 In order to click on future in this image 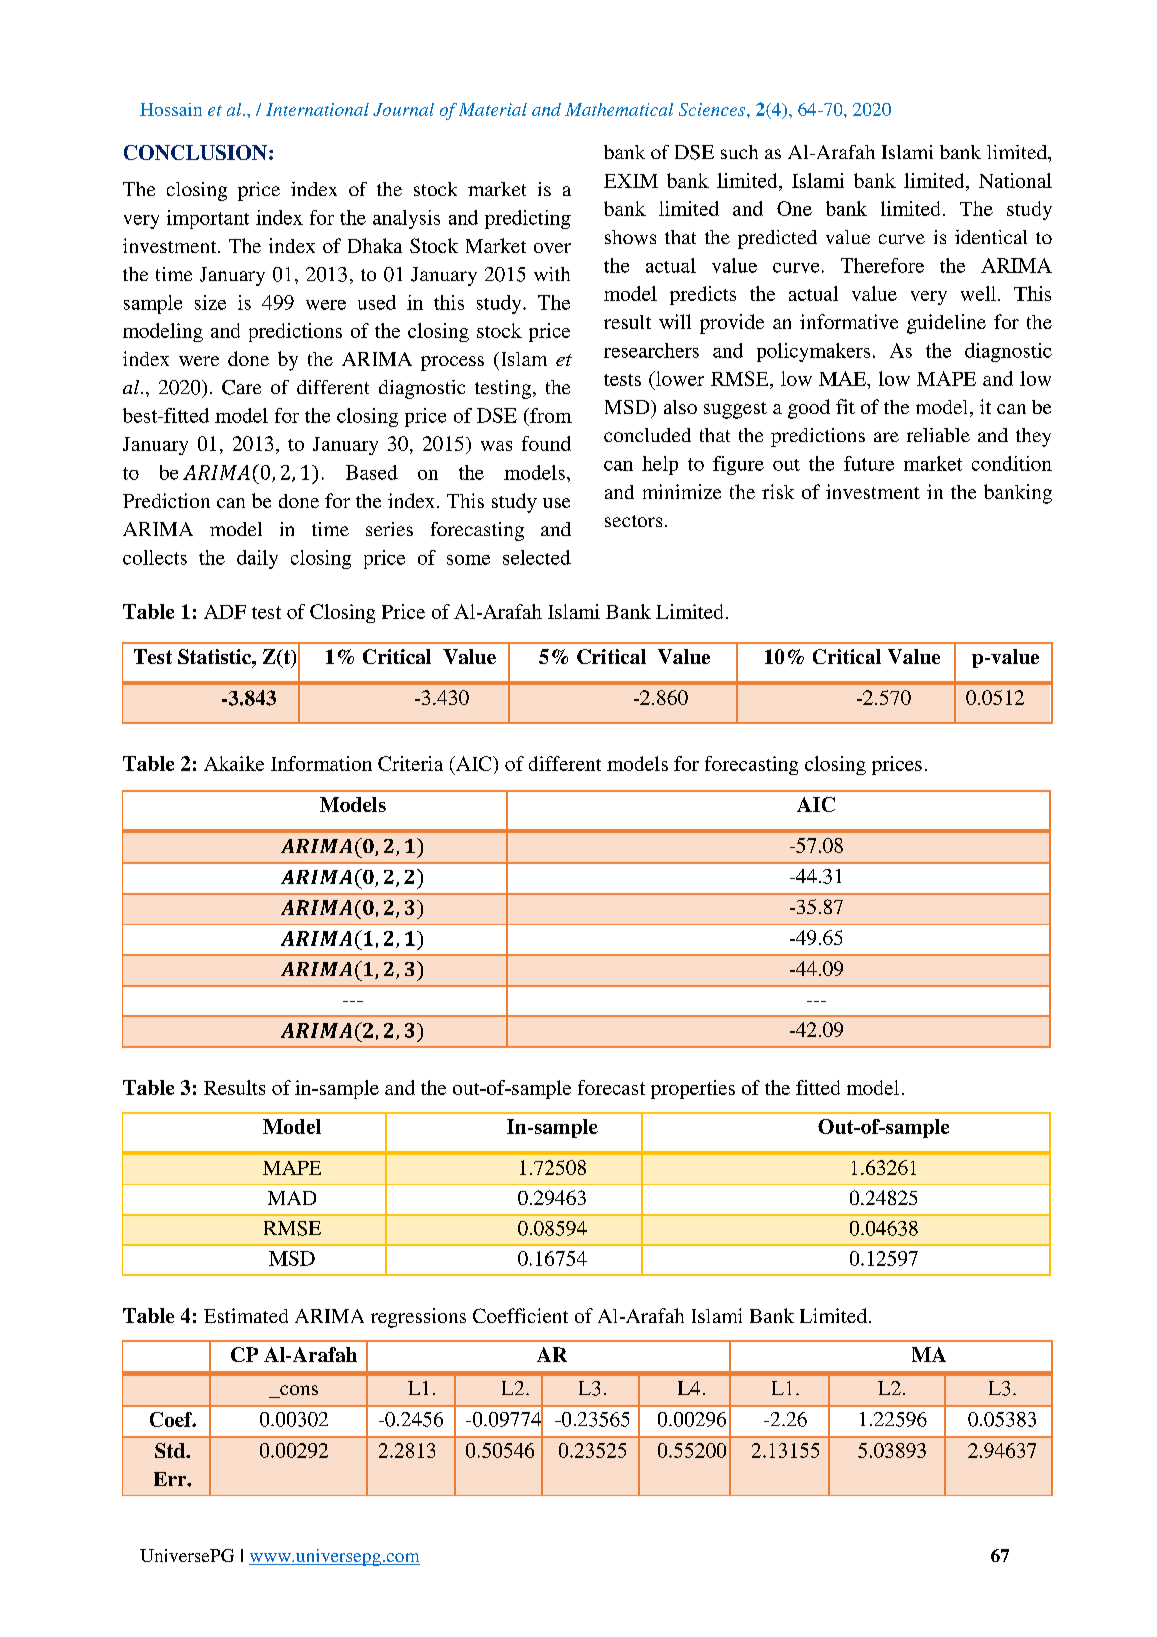, I will do `click(869, 463)`.
